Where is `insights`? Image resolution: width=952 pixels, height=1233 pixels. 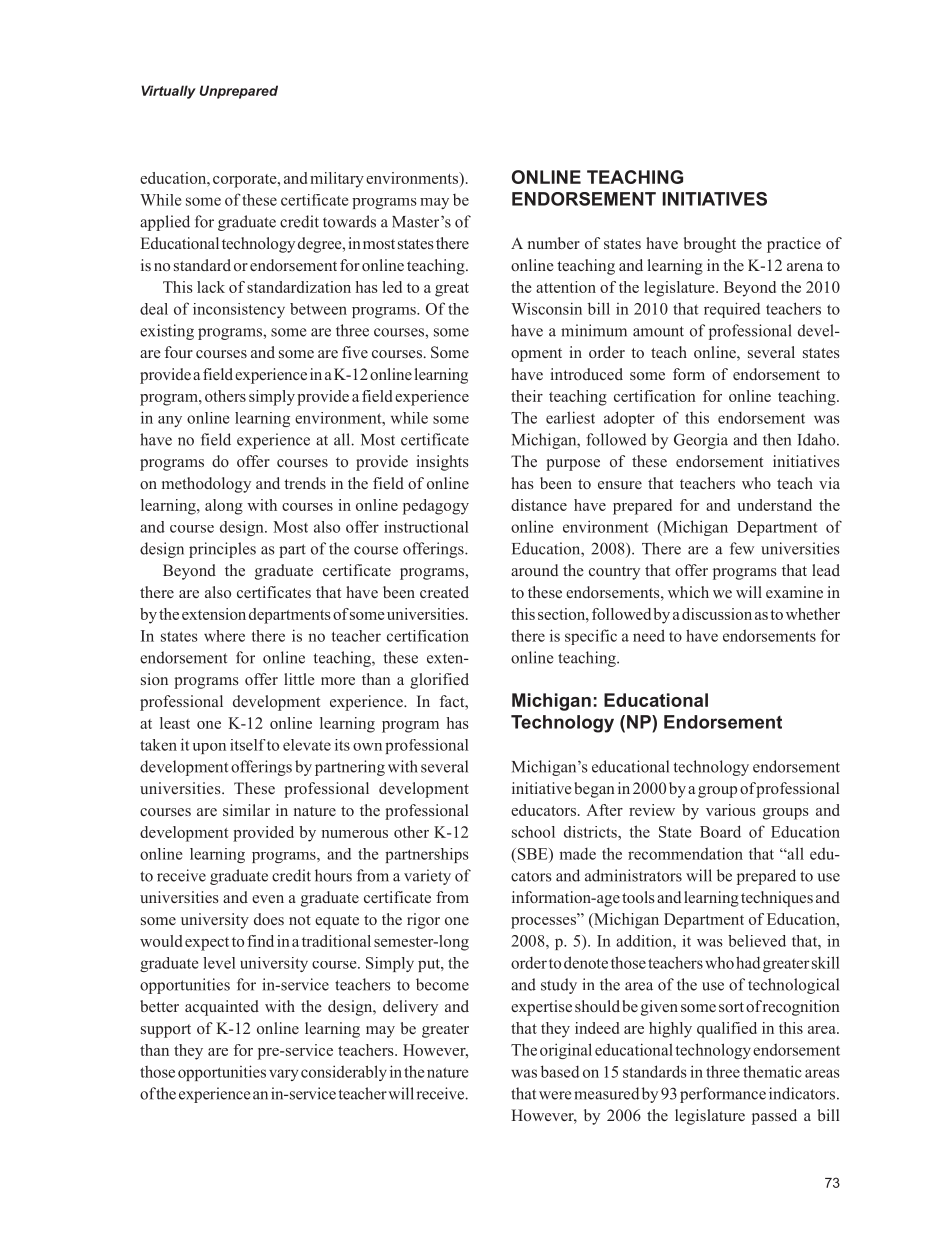
insights is located at coordinates (443, 463).
